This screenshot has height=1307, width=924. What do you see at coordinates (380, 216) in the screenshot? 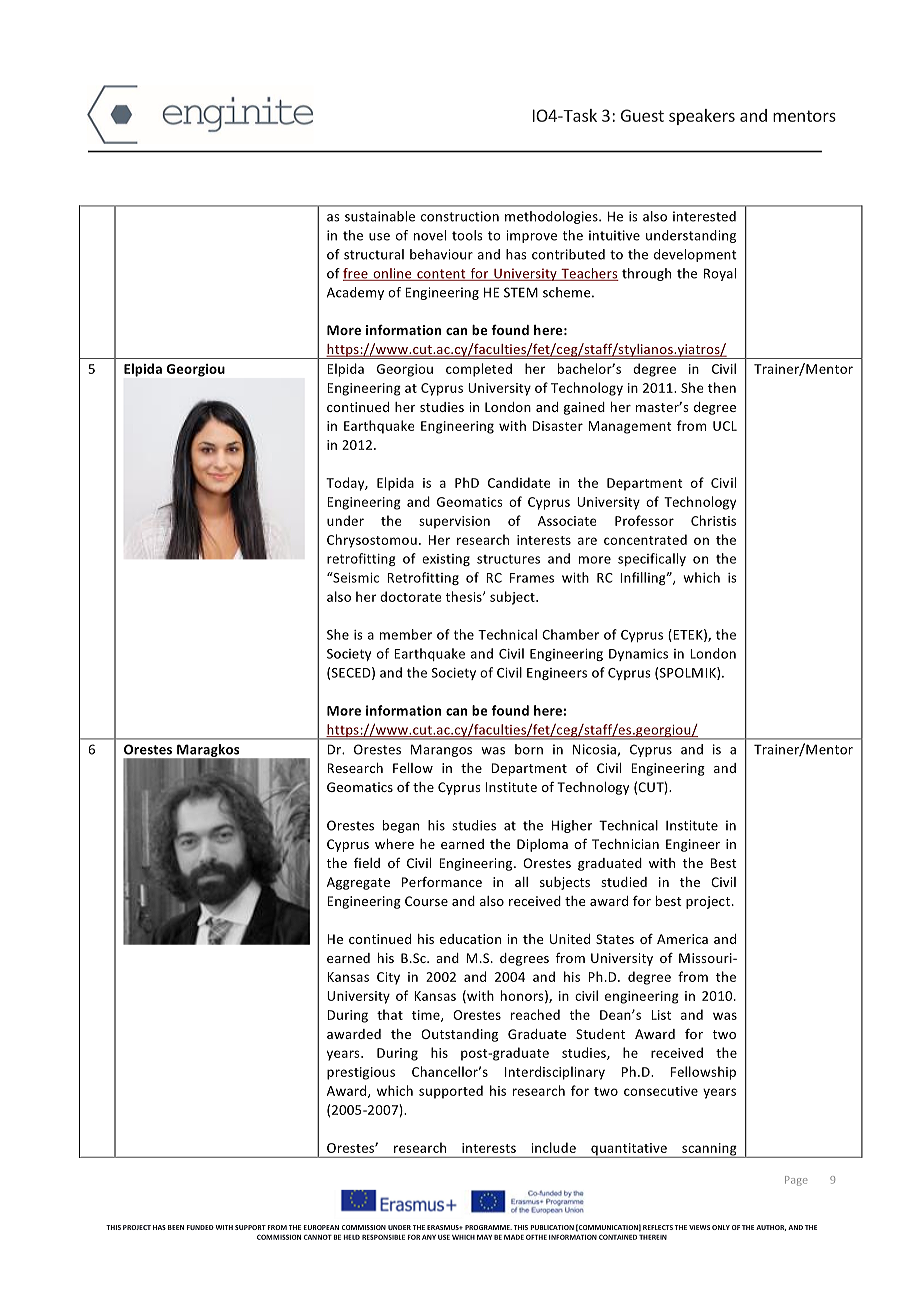
I see `sustainable` at bounding box center [380, 216].
